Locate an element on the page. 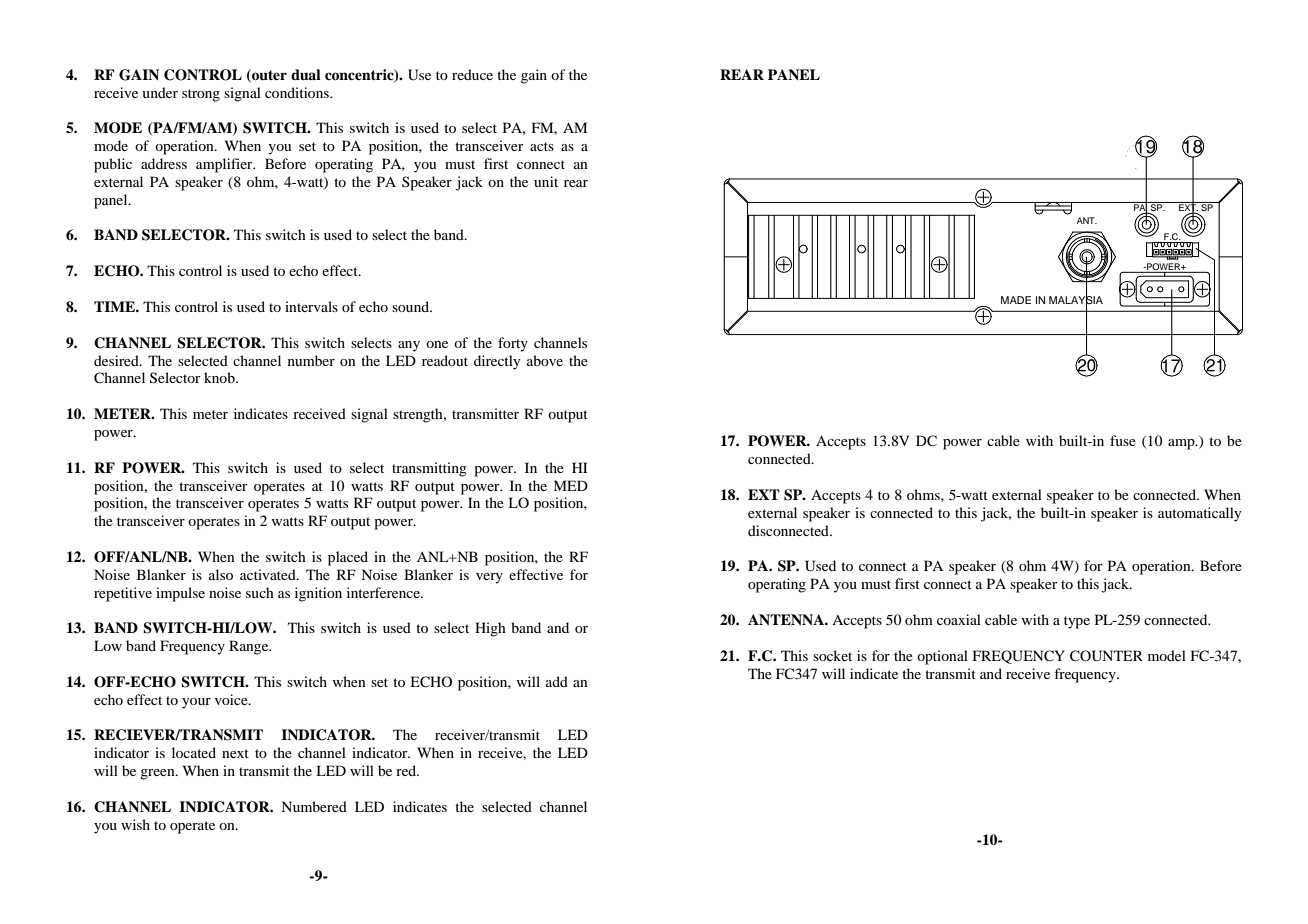  MALAYSIA is located at coordinates (1076, 299).
